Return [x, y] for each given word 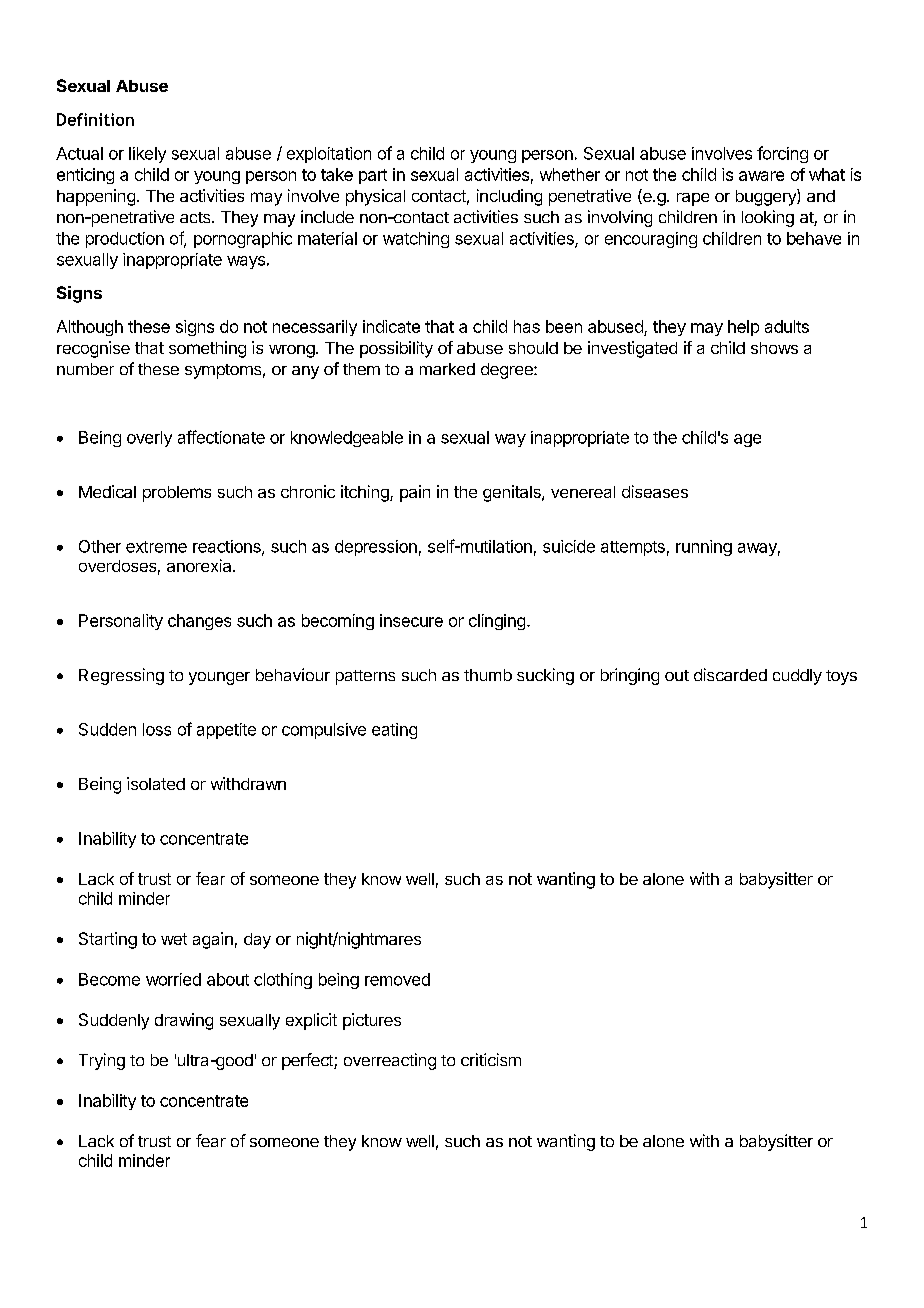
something [207, 349]
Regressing [121, 676]
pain [415, 493]
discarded [730, 674]
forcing [782, 154]
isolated [156, 783]
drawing [184, 1021]
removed [397, 979]
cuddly [797, 677]
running [704, 548]
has [527, 326]
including [509, 197]
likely [147, 155]
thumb [488, 675]
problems [177, 494]
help [743, 328]
